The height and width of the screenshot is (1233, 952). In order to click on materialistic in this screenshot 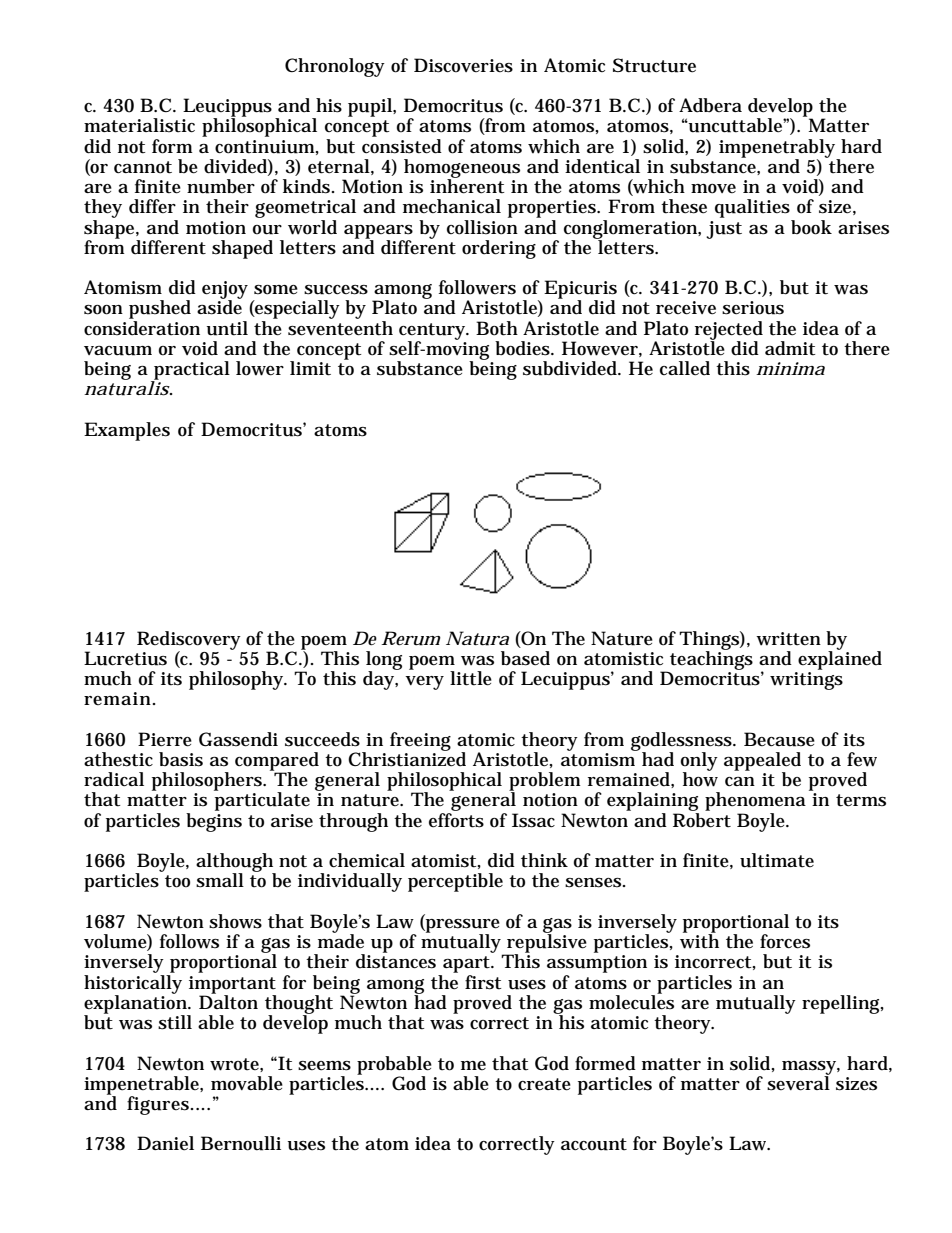, I will do `click(139, 125)`.
